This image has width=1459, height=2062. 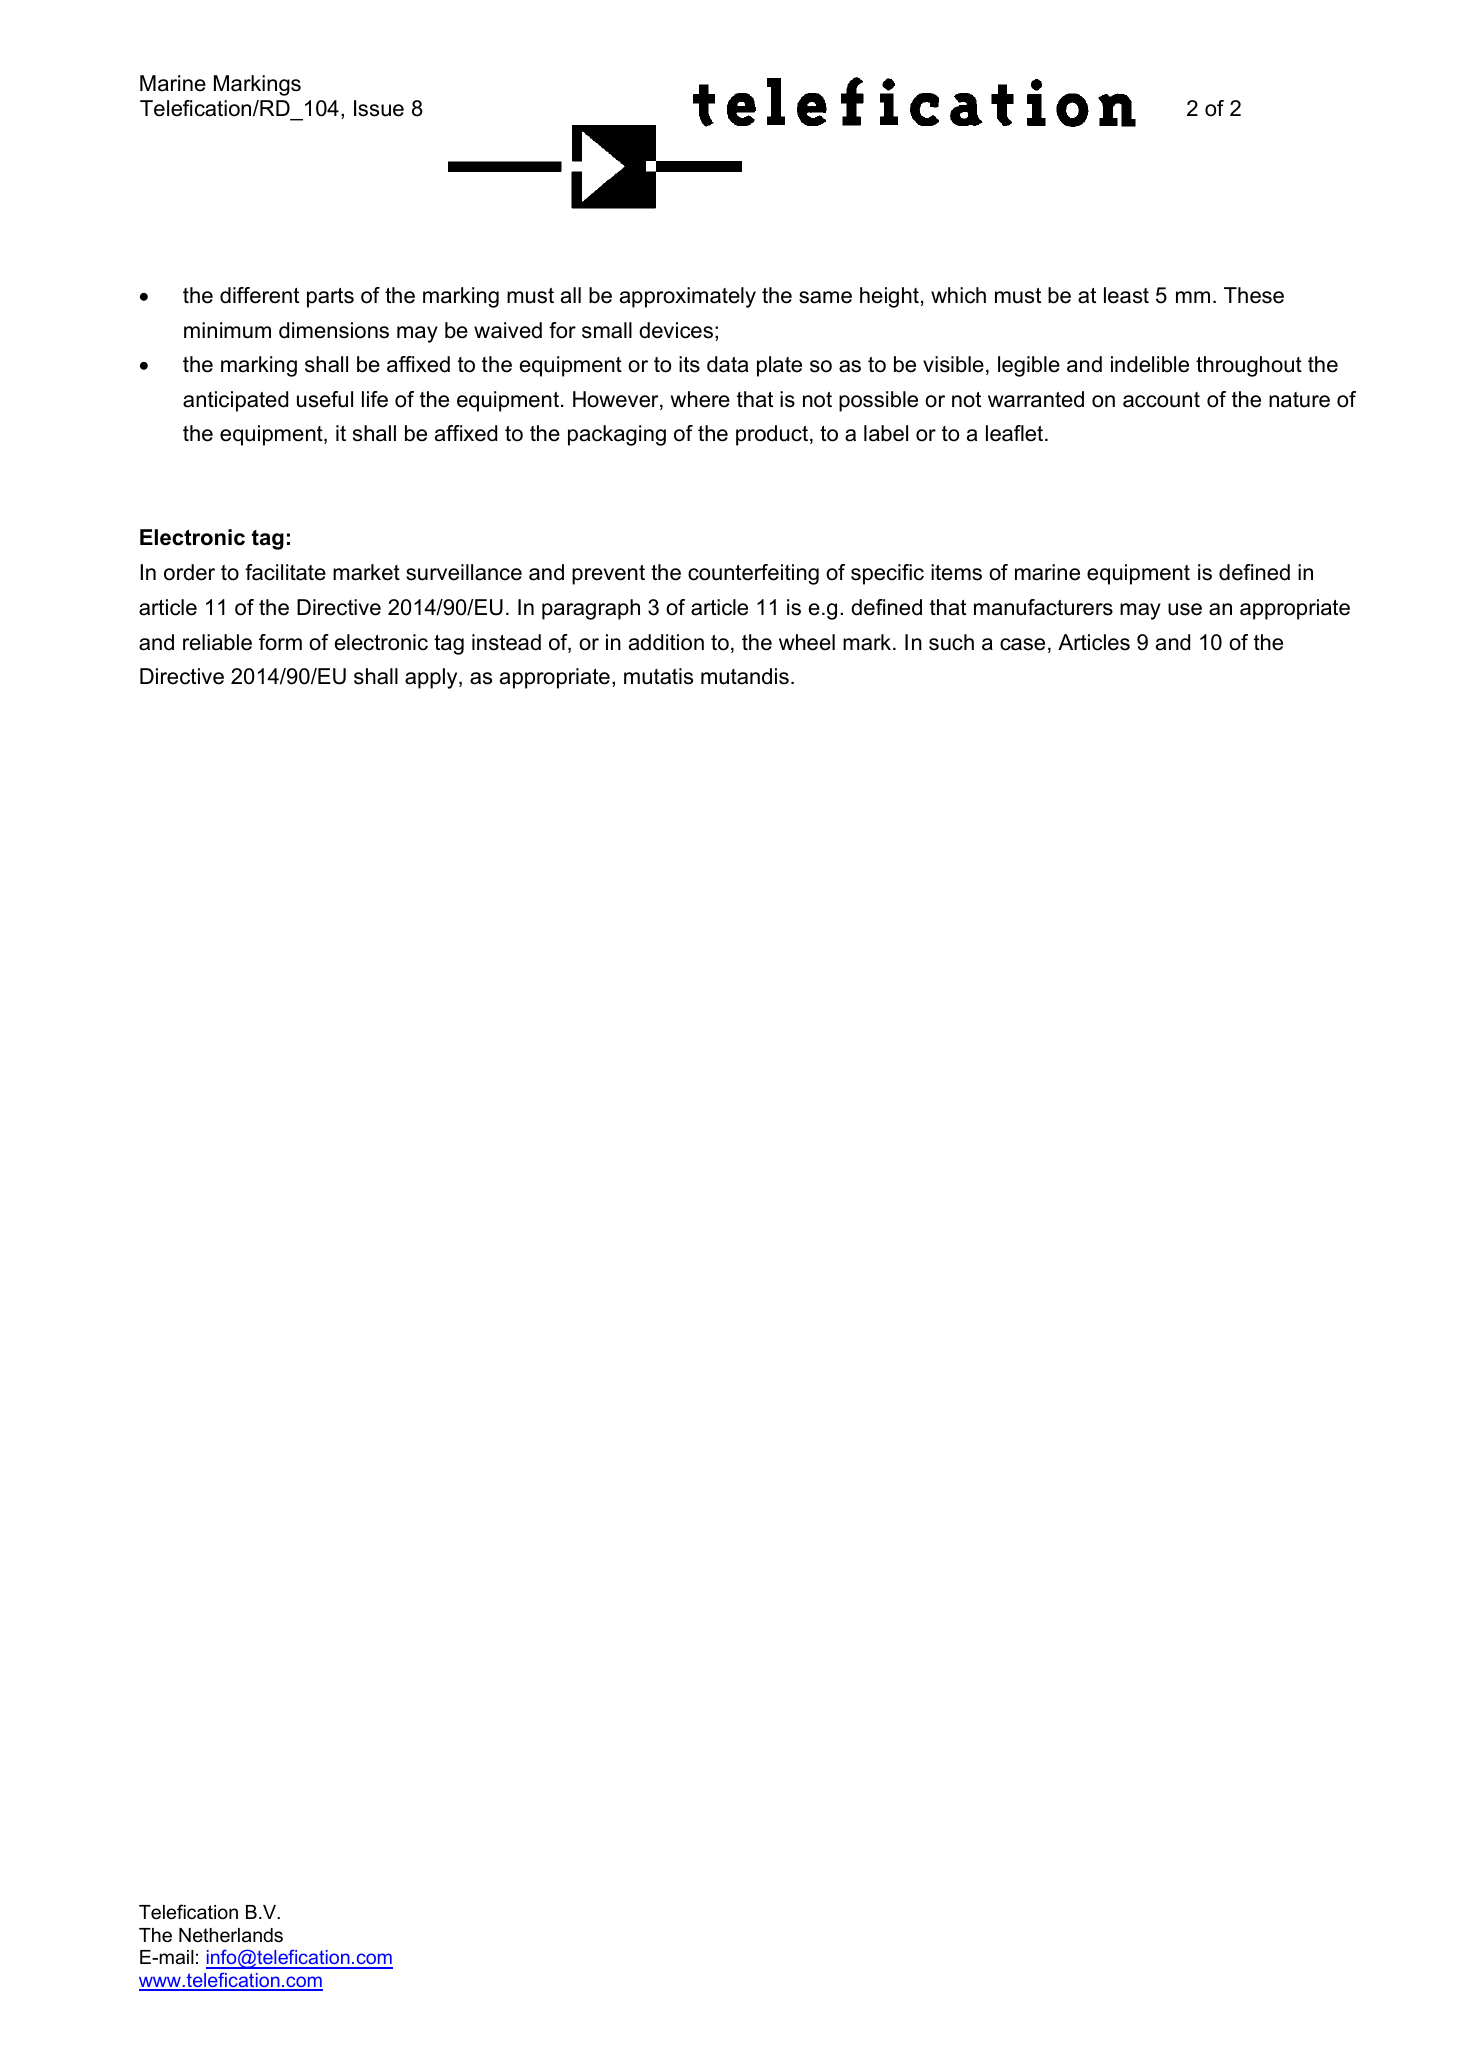 I want to click on wheel, so click(x=807, y=642).
